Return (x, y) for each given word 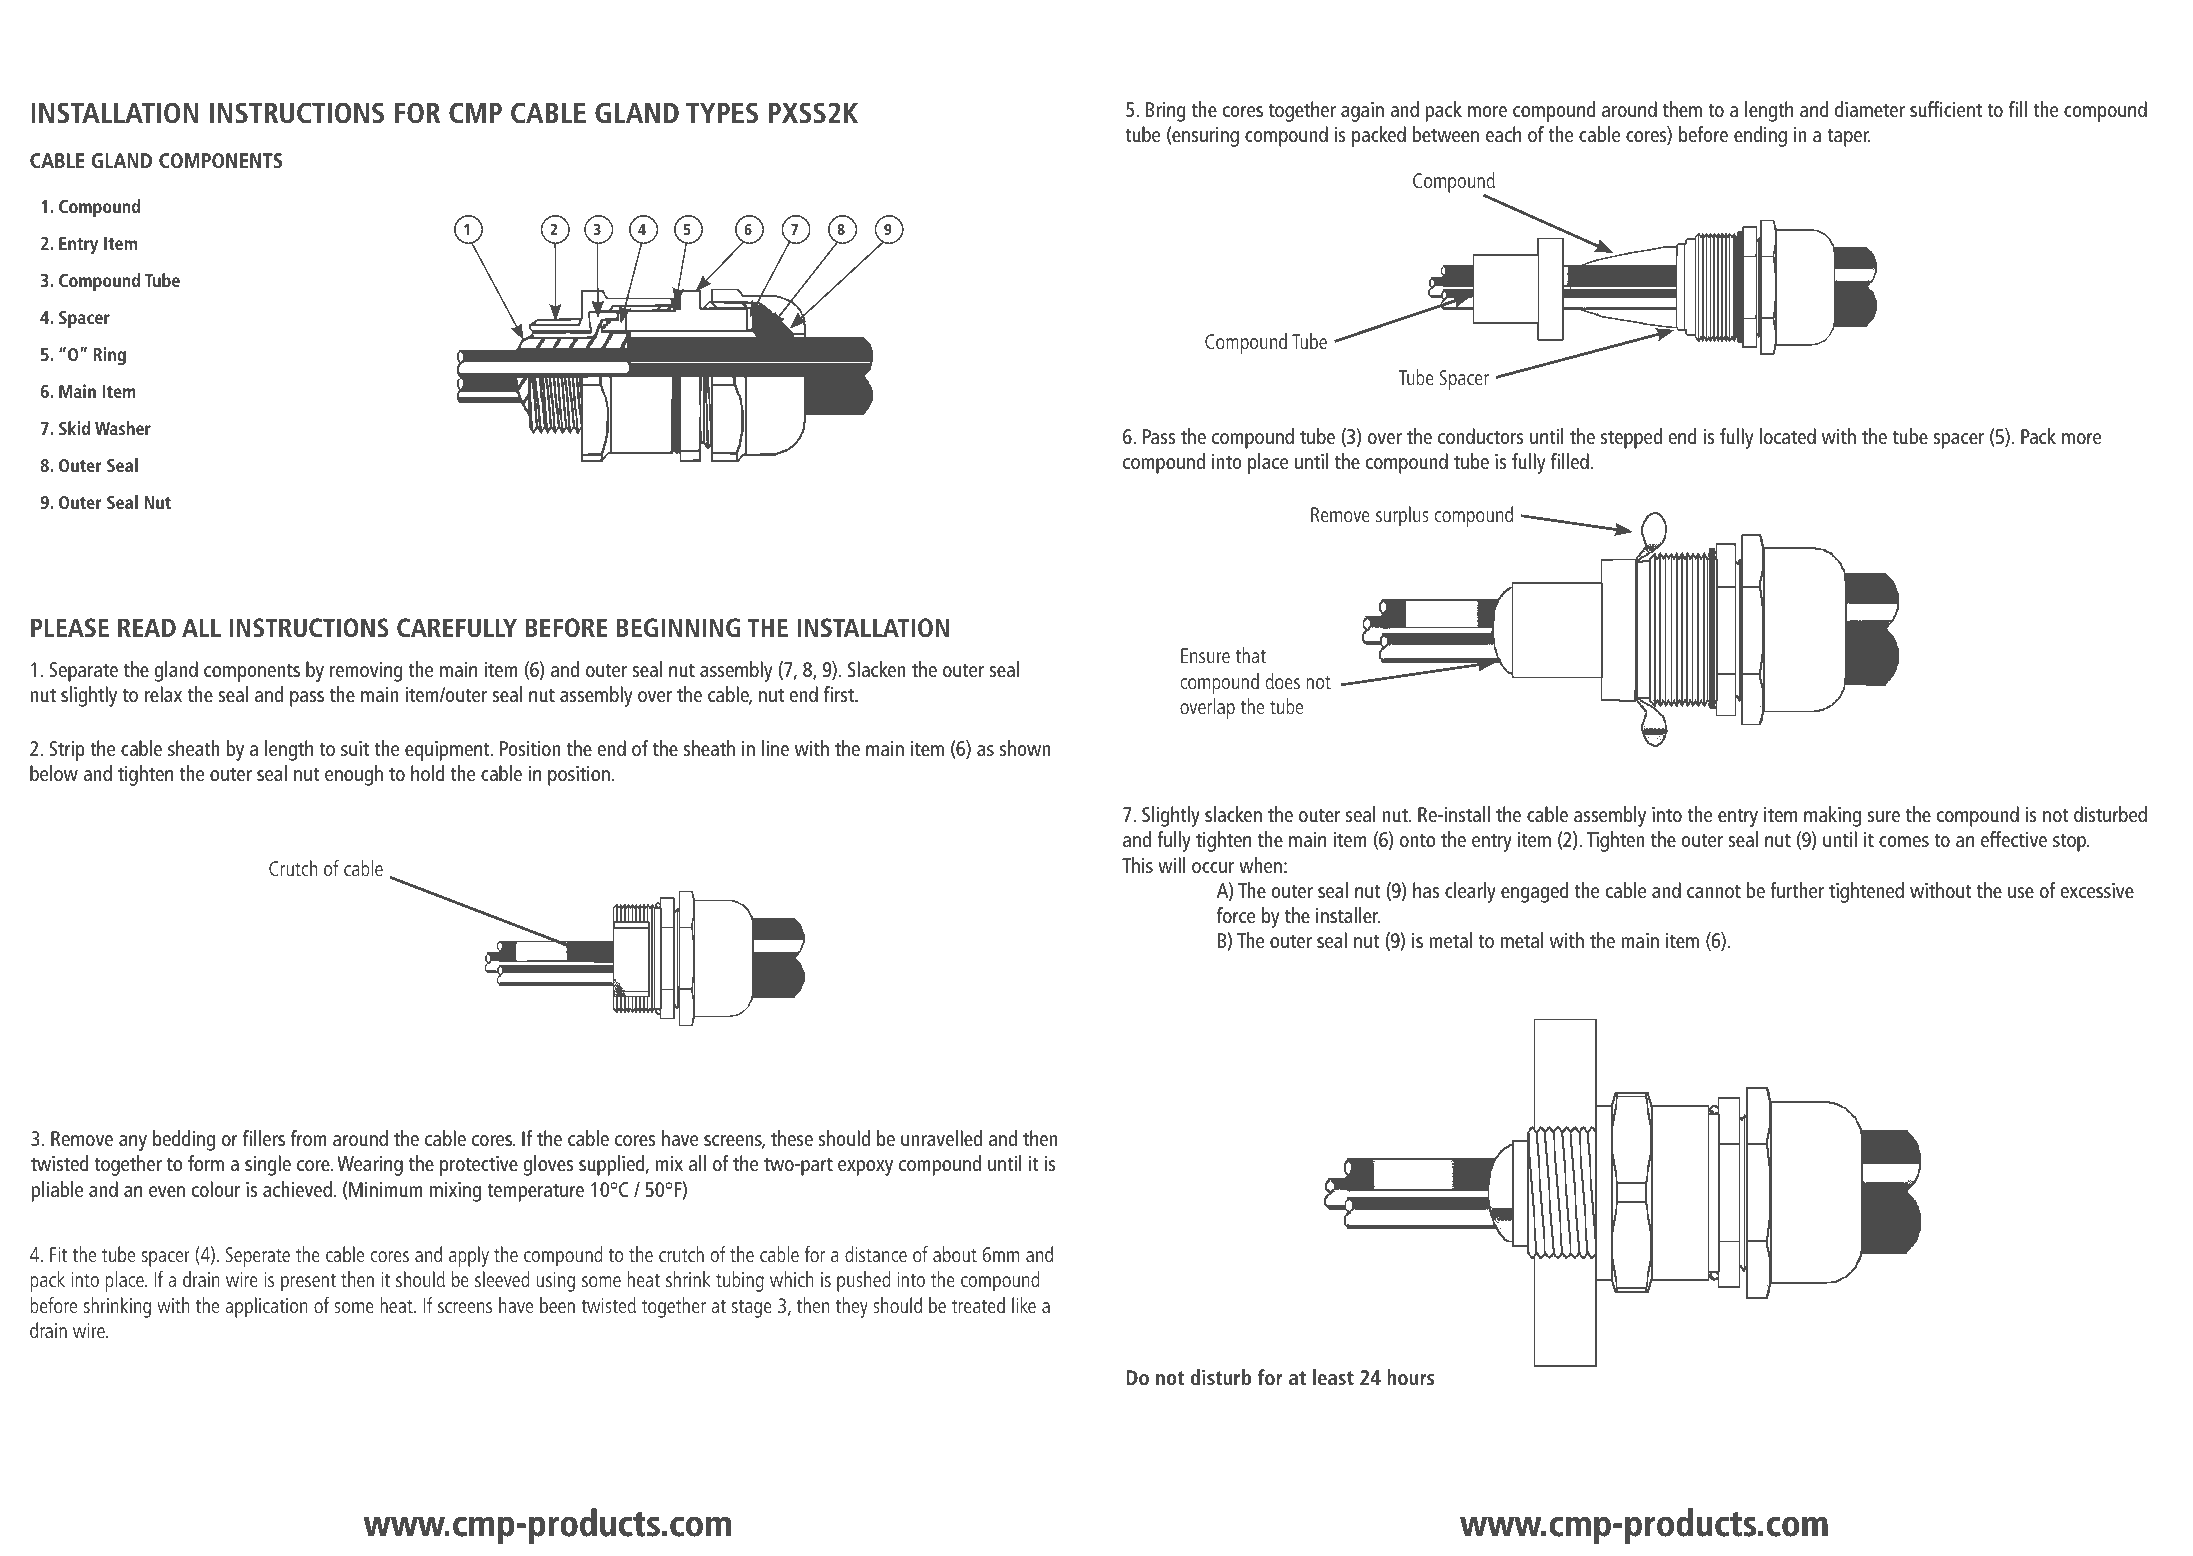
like (1024, 1305)
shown (1025, 748)
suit (355, 748)
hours (1410, 1377)
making (1832, 816)
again (1362, 112)
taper (1849, 137)
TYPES (722, 113)
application (267, 1307)
